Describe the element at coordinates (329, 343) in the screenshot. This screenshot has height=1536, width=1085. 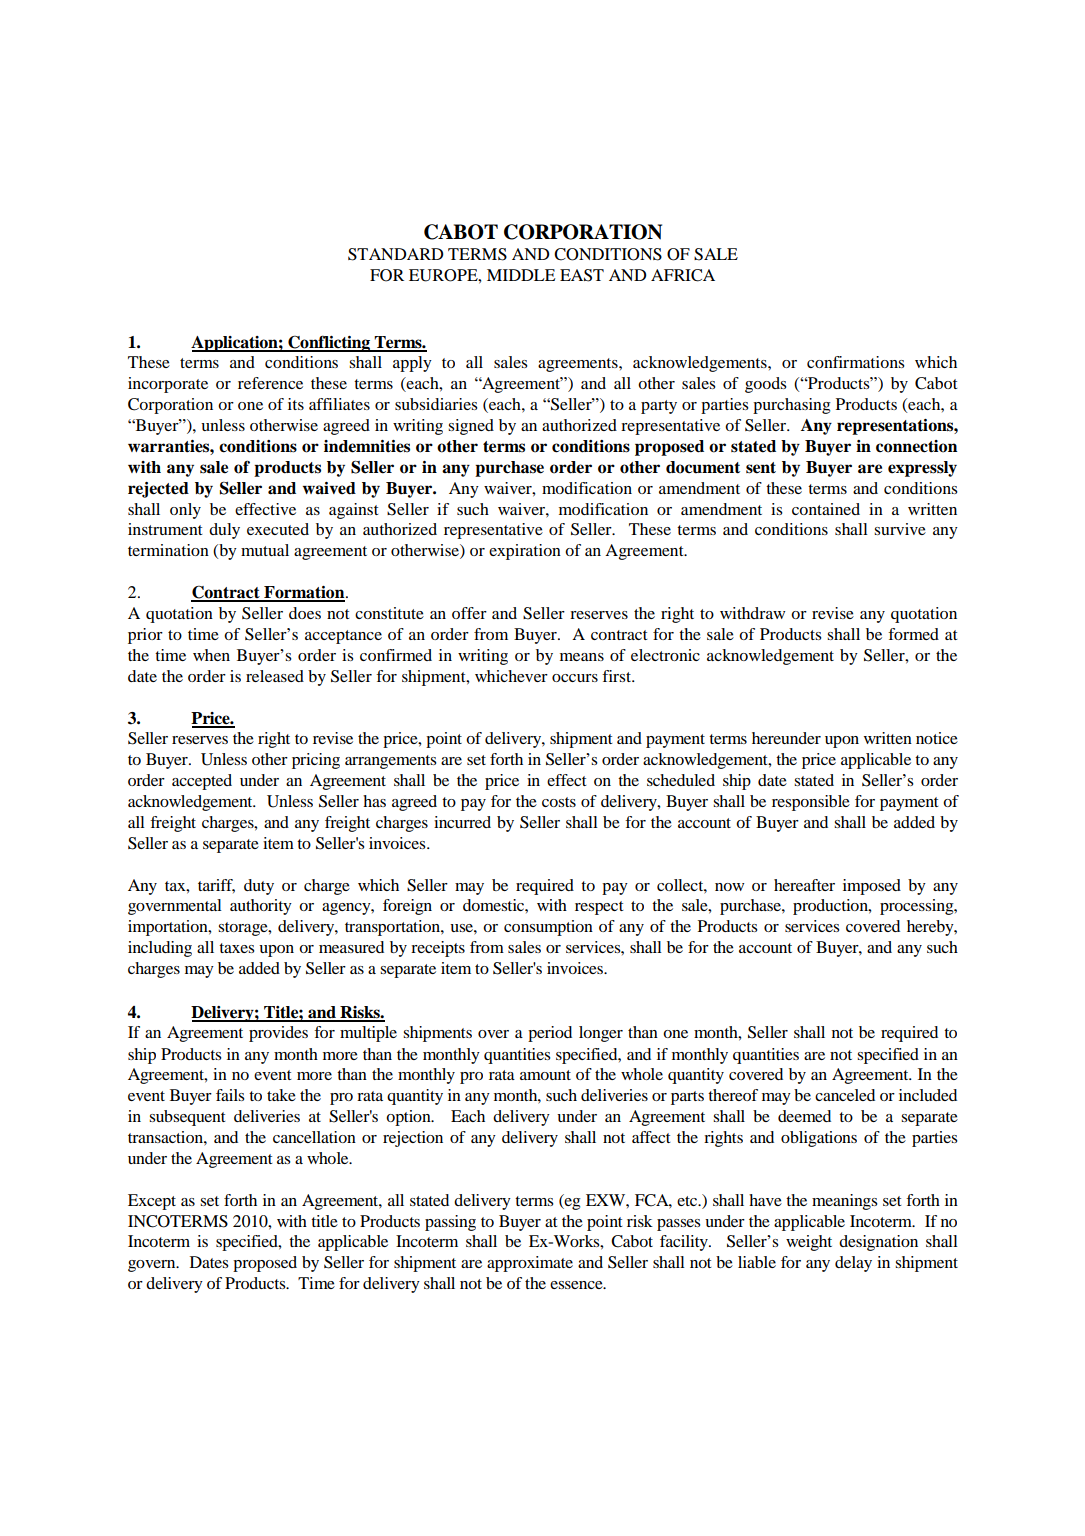
I see `Conflicting` at that location.
